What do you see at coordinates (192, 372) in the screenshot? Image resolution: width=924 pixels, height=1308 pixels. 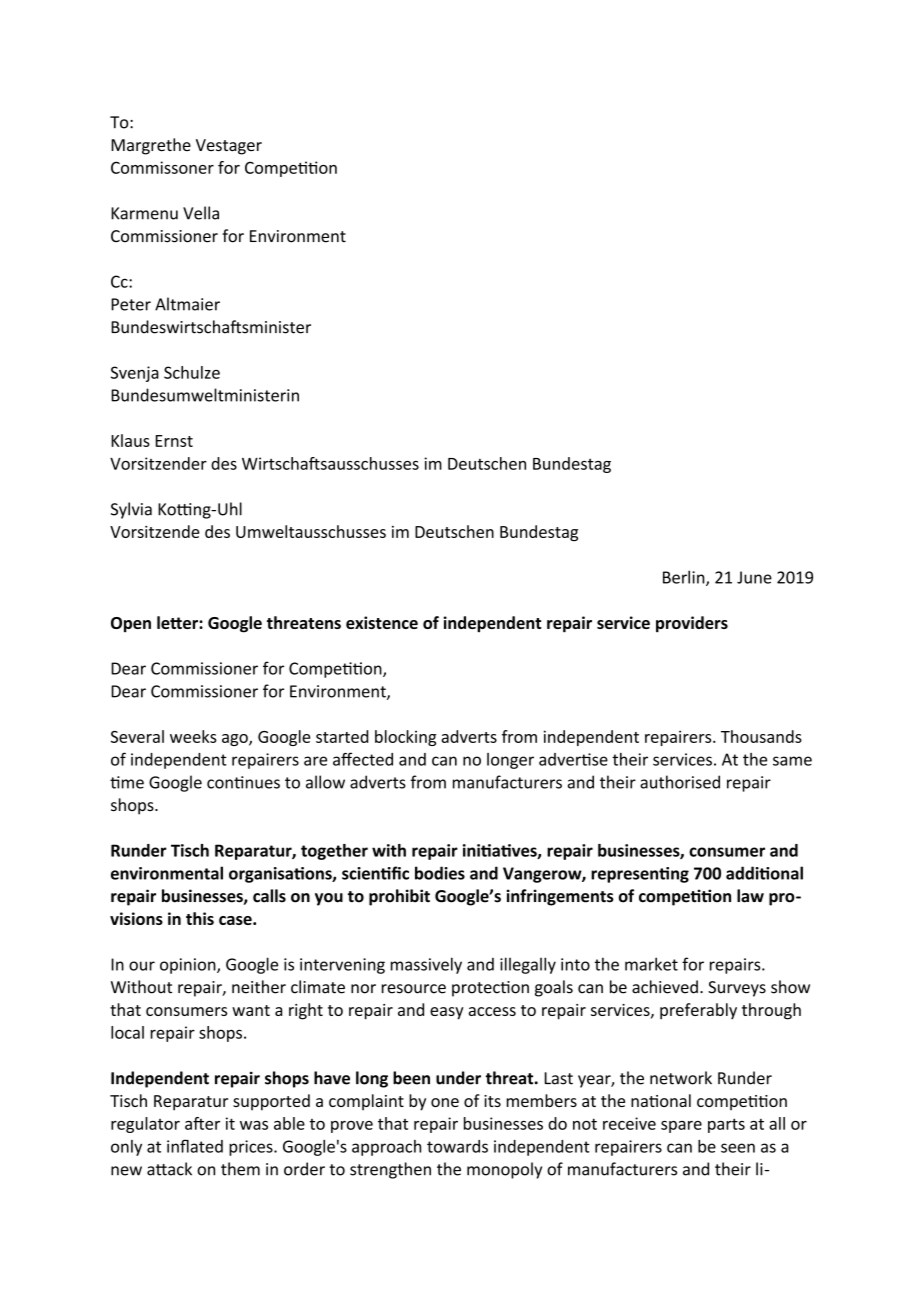 I see `Schulze` at bounding box center [192, 372].
